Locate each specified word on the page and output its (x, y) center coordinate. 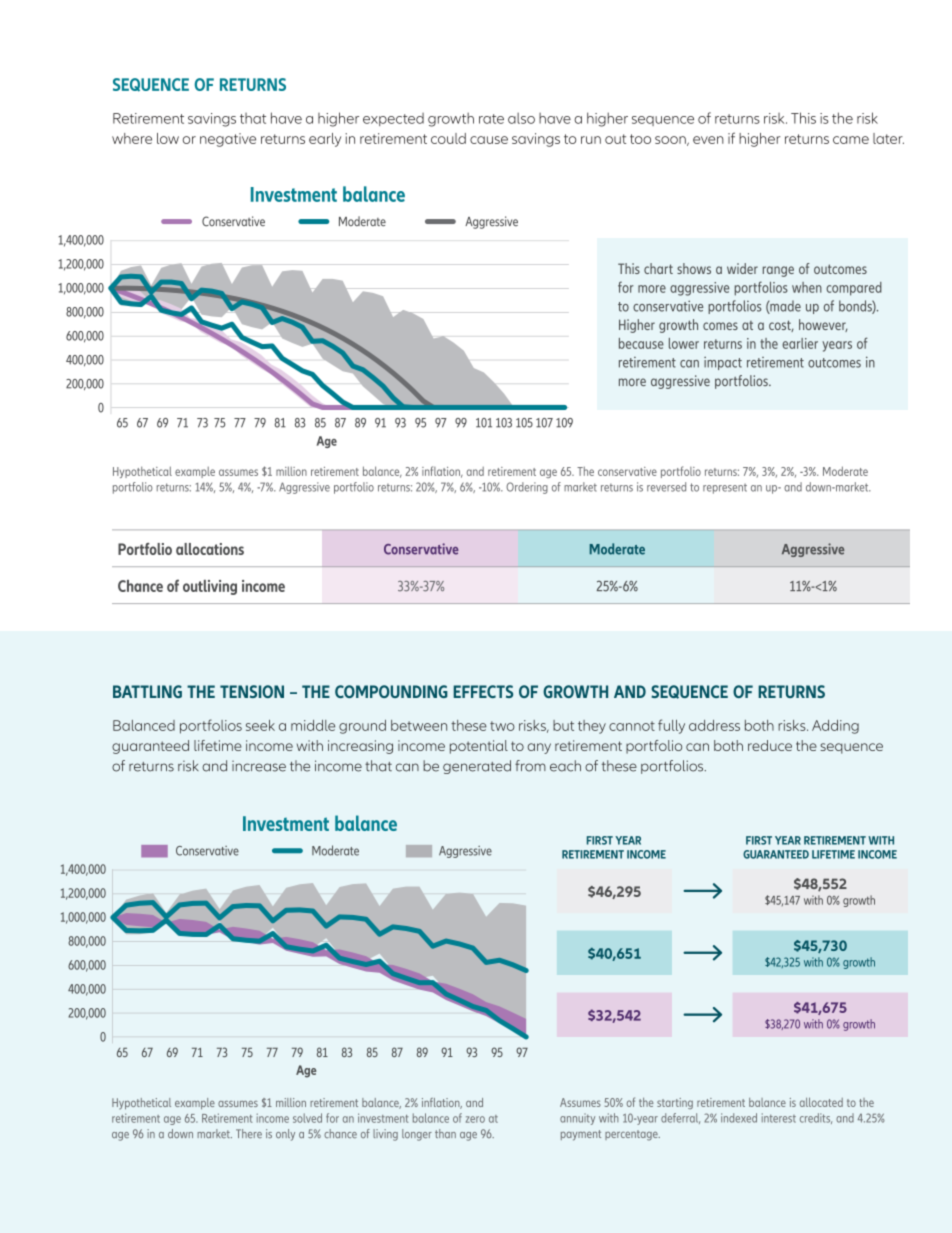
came (851, 140)
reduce (770, 745)
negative (228, 140)
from (530, 766)
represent (725, 489)
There (249, 1133)
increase (259, 766)
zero (475, 1119)
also (521, 118)
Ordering (527, 488)
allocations (210, 549)
